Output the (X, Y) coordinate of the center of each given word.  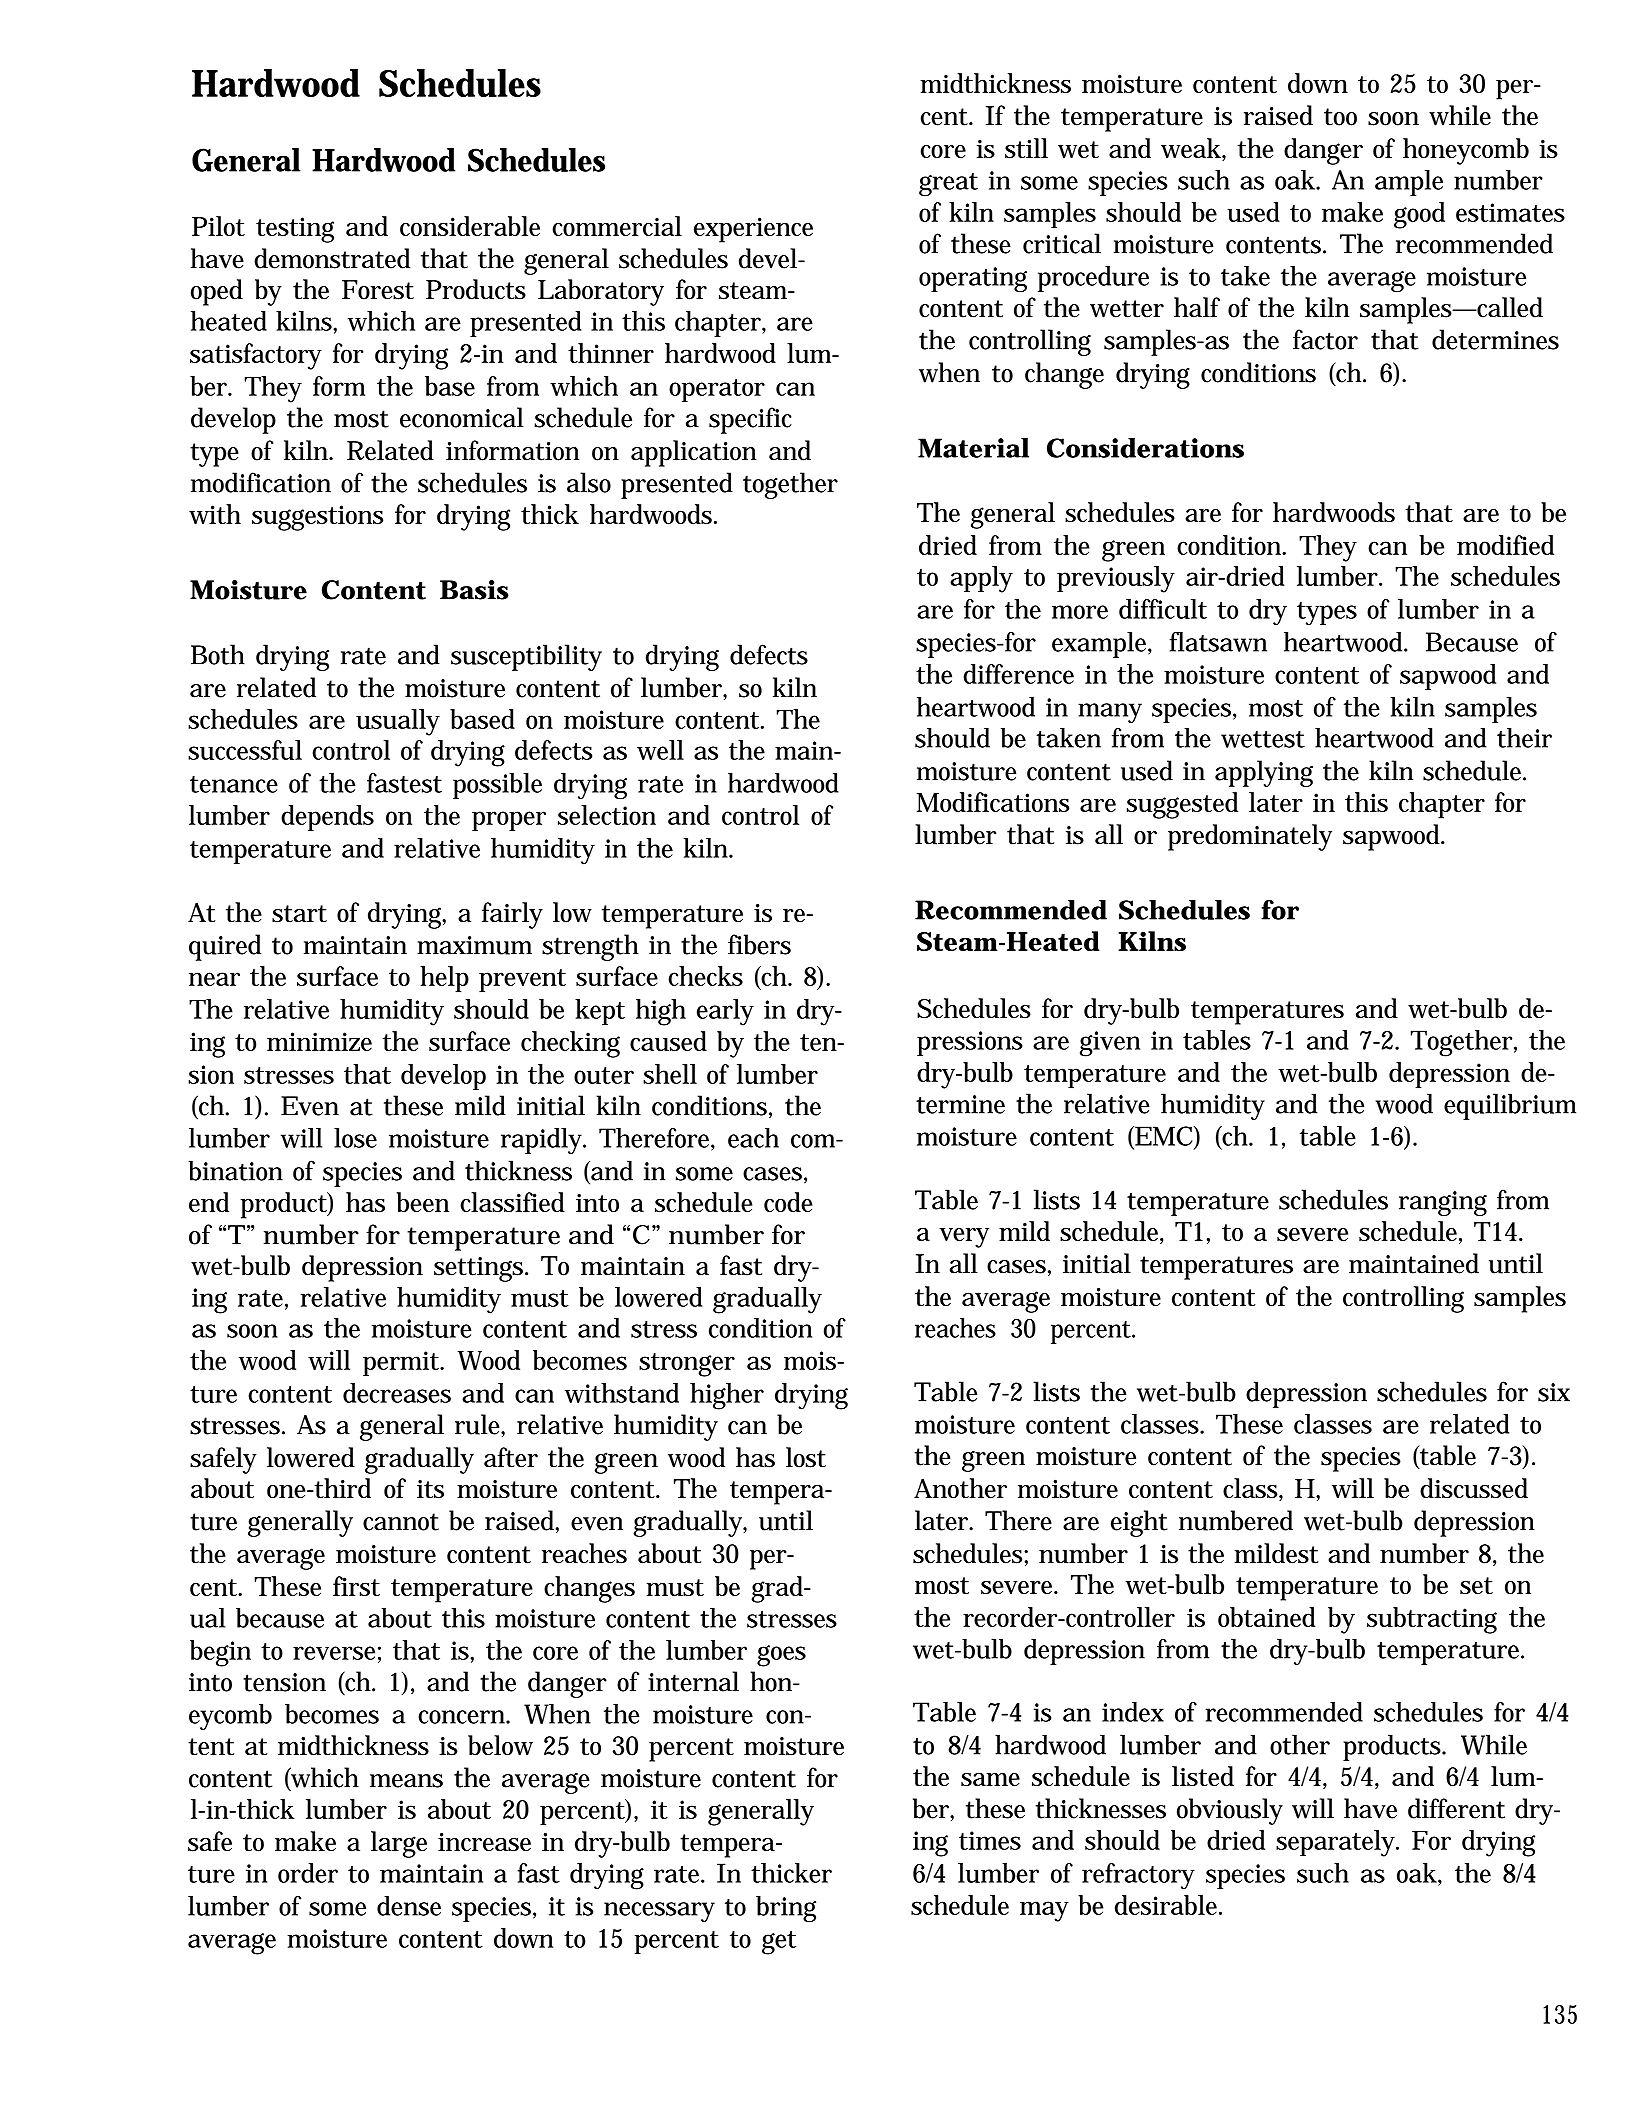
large (399, 1844)
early (725, 1012)
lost (806, 1457)
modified (1505, 545)
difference (1018, 674)
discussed (1474, 1488)
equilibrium (1510, 1106)
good (1419, 215)
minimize (319, 1041)
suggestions (317, 518)
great (948, 184)
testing (295, 230)
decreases (397, 1393)
